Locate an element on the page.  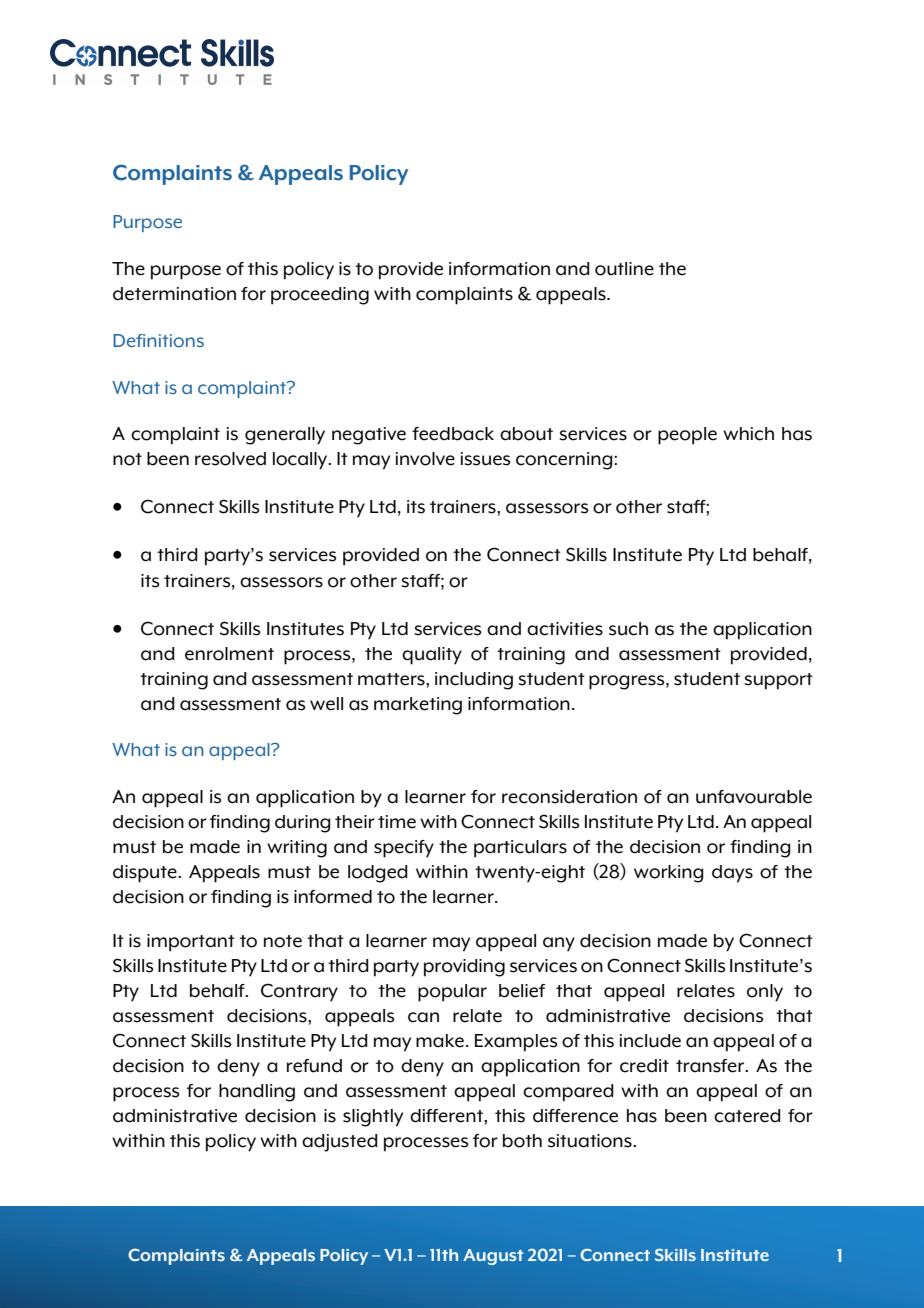
enrolment is located at coordinates (229, 654).
